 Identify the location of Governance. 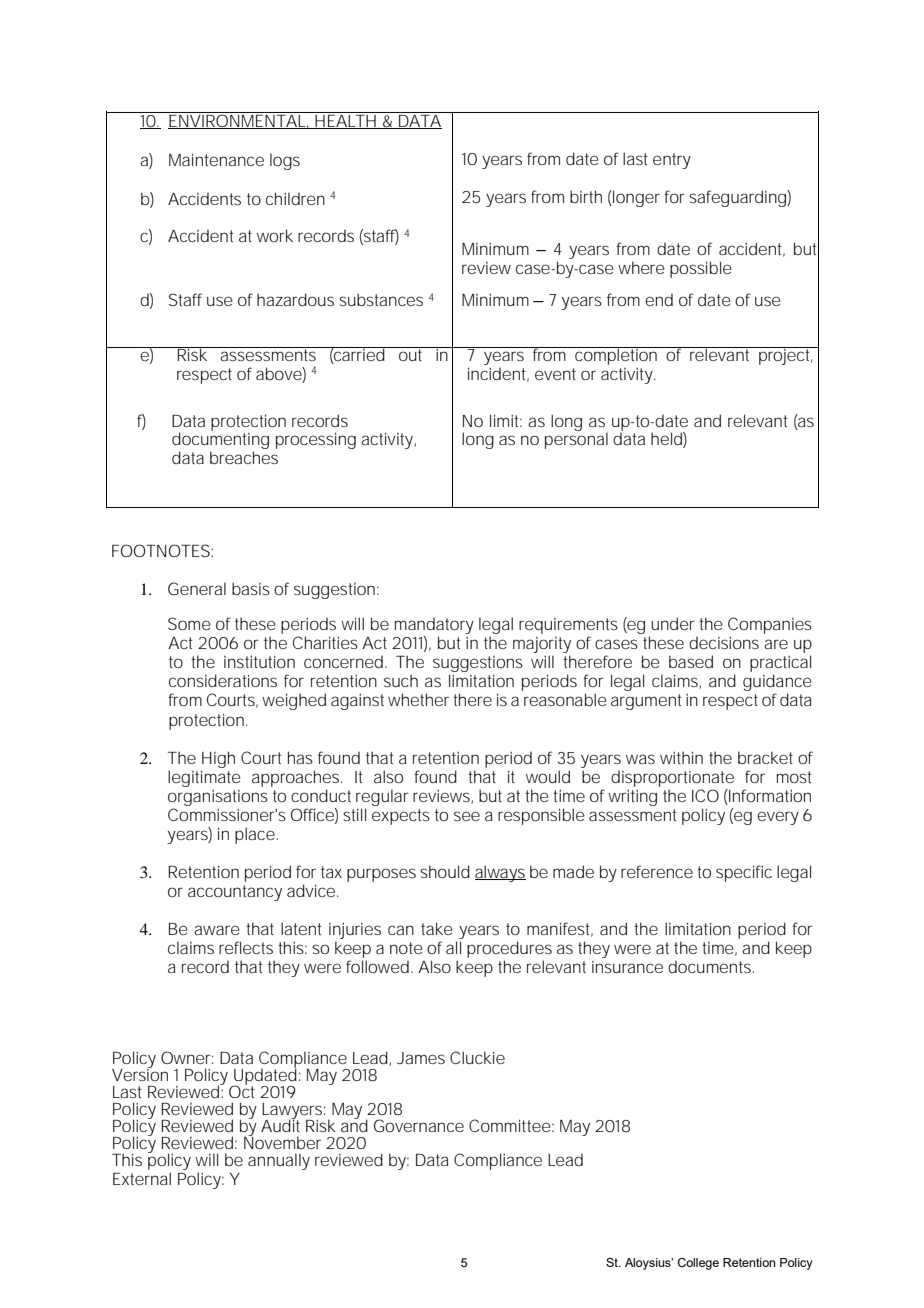
(419, 1125).
